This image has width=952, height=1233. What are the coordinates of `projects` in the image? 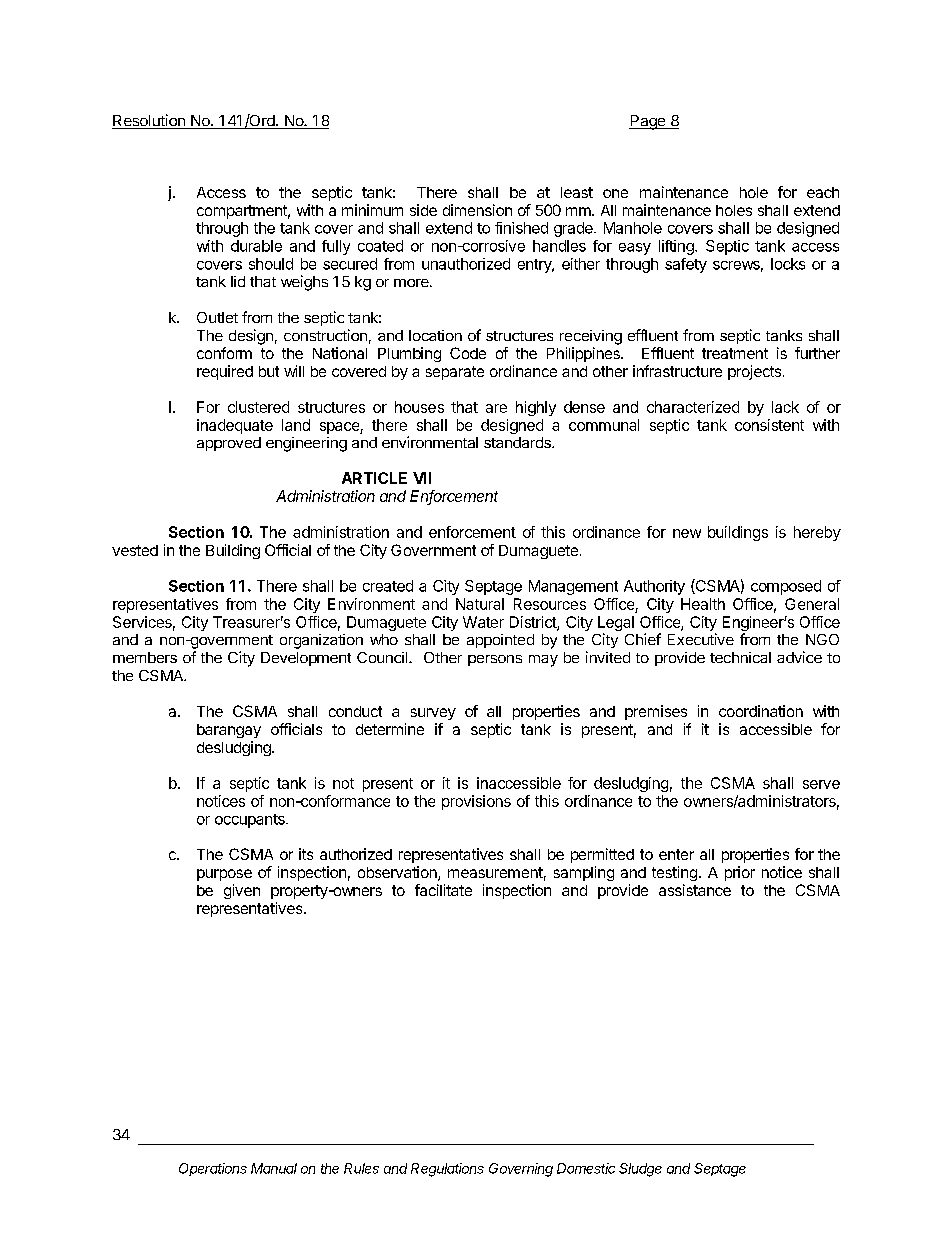 It's located at (756, 372).
